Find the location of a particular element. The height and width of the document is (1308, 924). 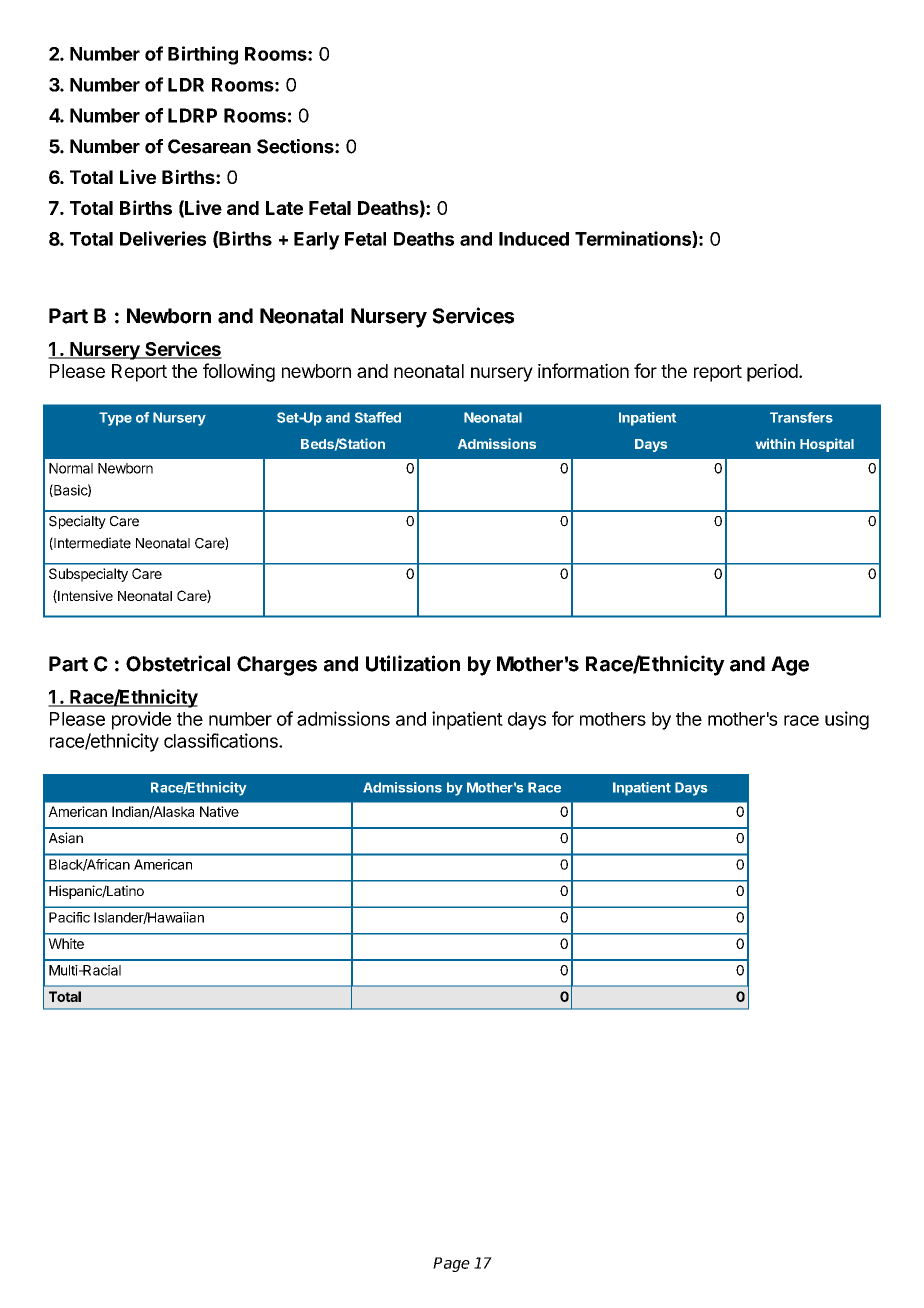

period is located at coordinates (772, 373).
